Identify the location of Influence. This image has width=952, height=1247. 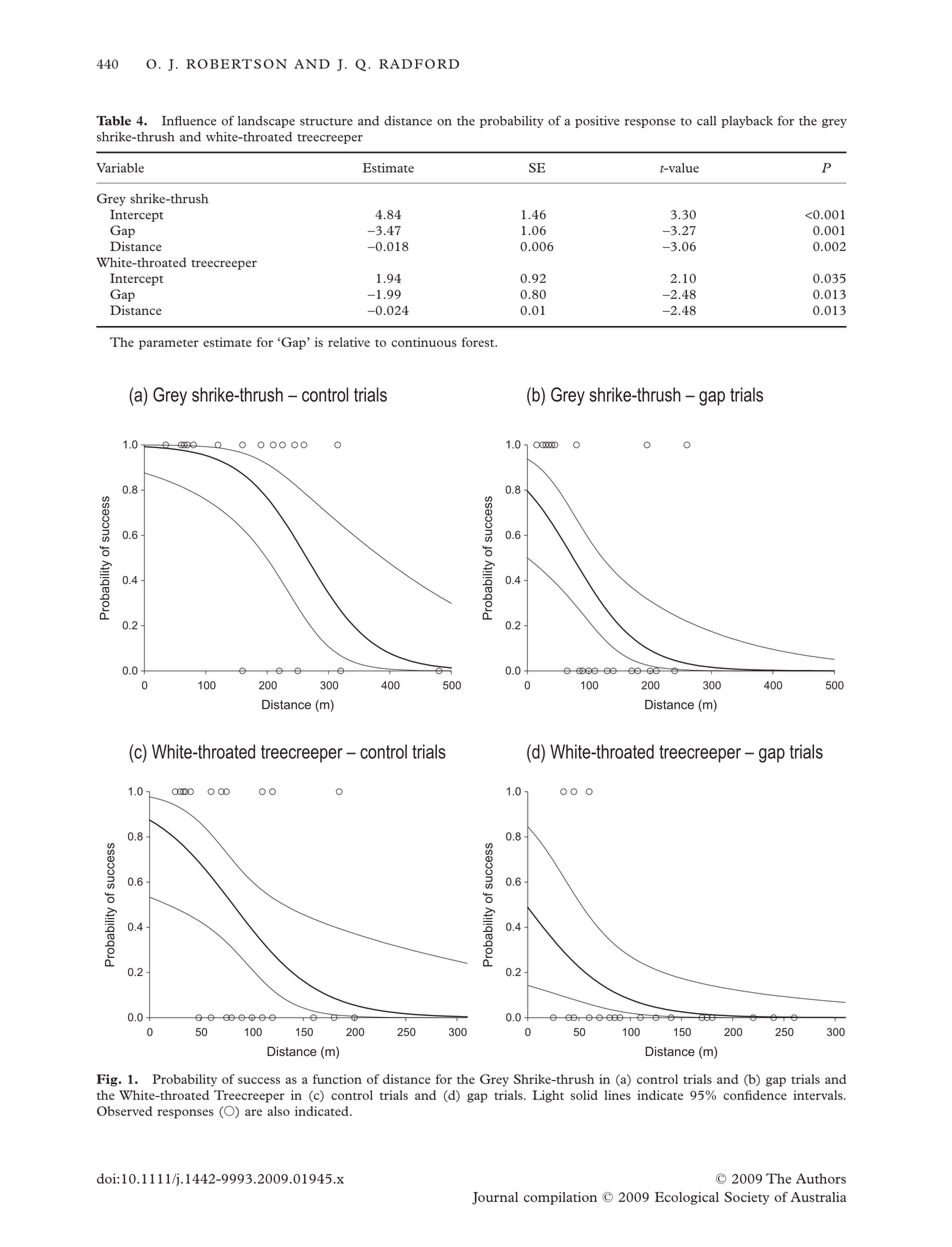
(189, 121).
